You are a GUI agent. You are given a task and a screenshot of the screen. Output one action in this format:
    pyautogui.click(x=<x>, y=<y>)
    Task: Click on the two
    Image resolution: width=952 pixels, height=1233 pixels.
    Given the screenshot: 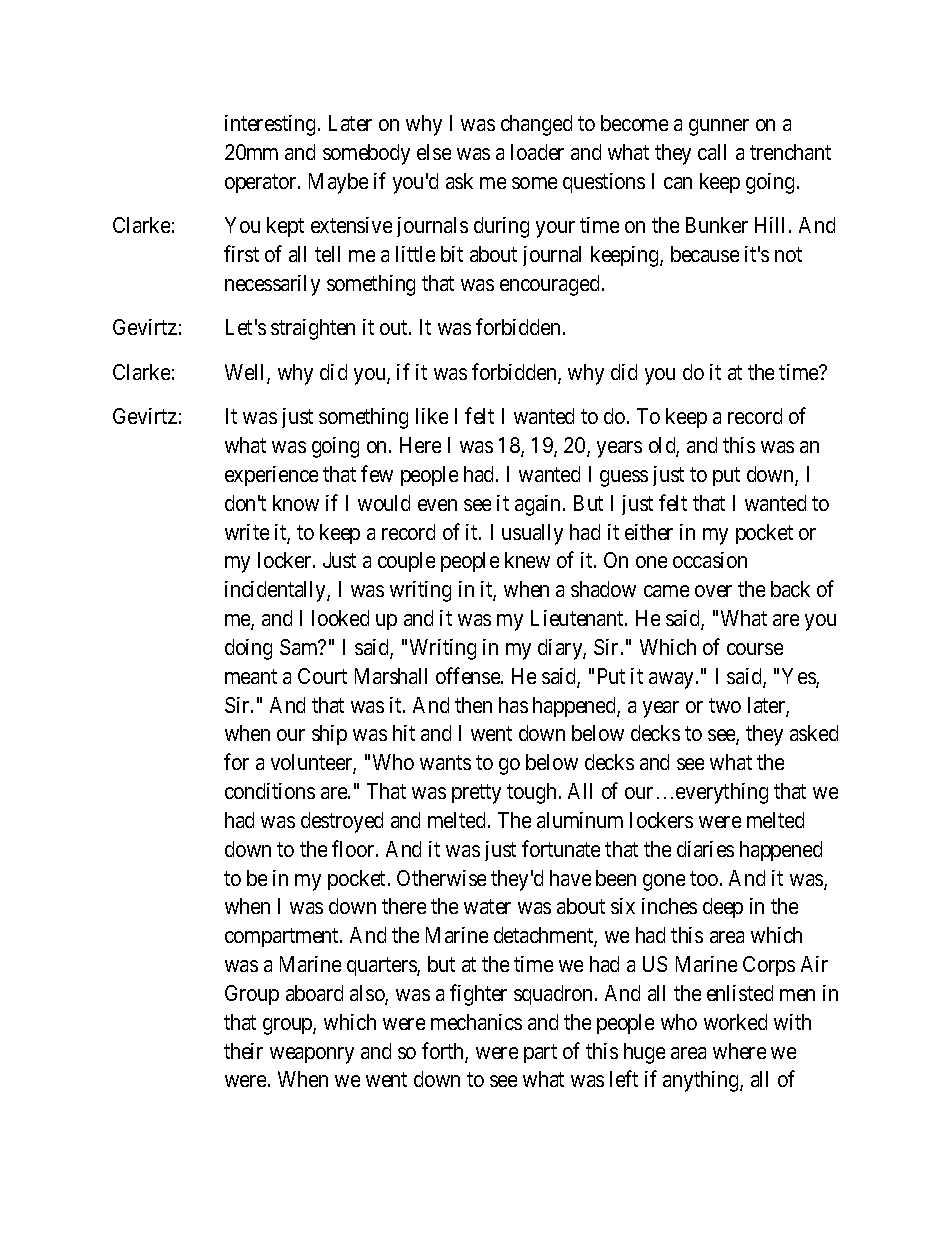 What is the action you would take?
    pyautogui.click(x=725, y=705)
